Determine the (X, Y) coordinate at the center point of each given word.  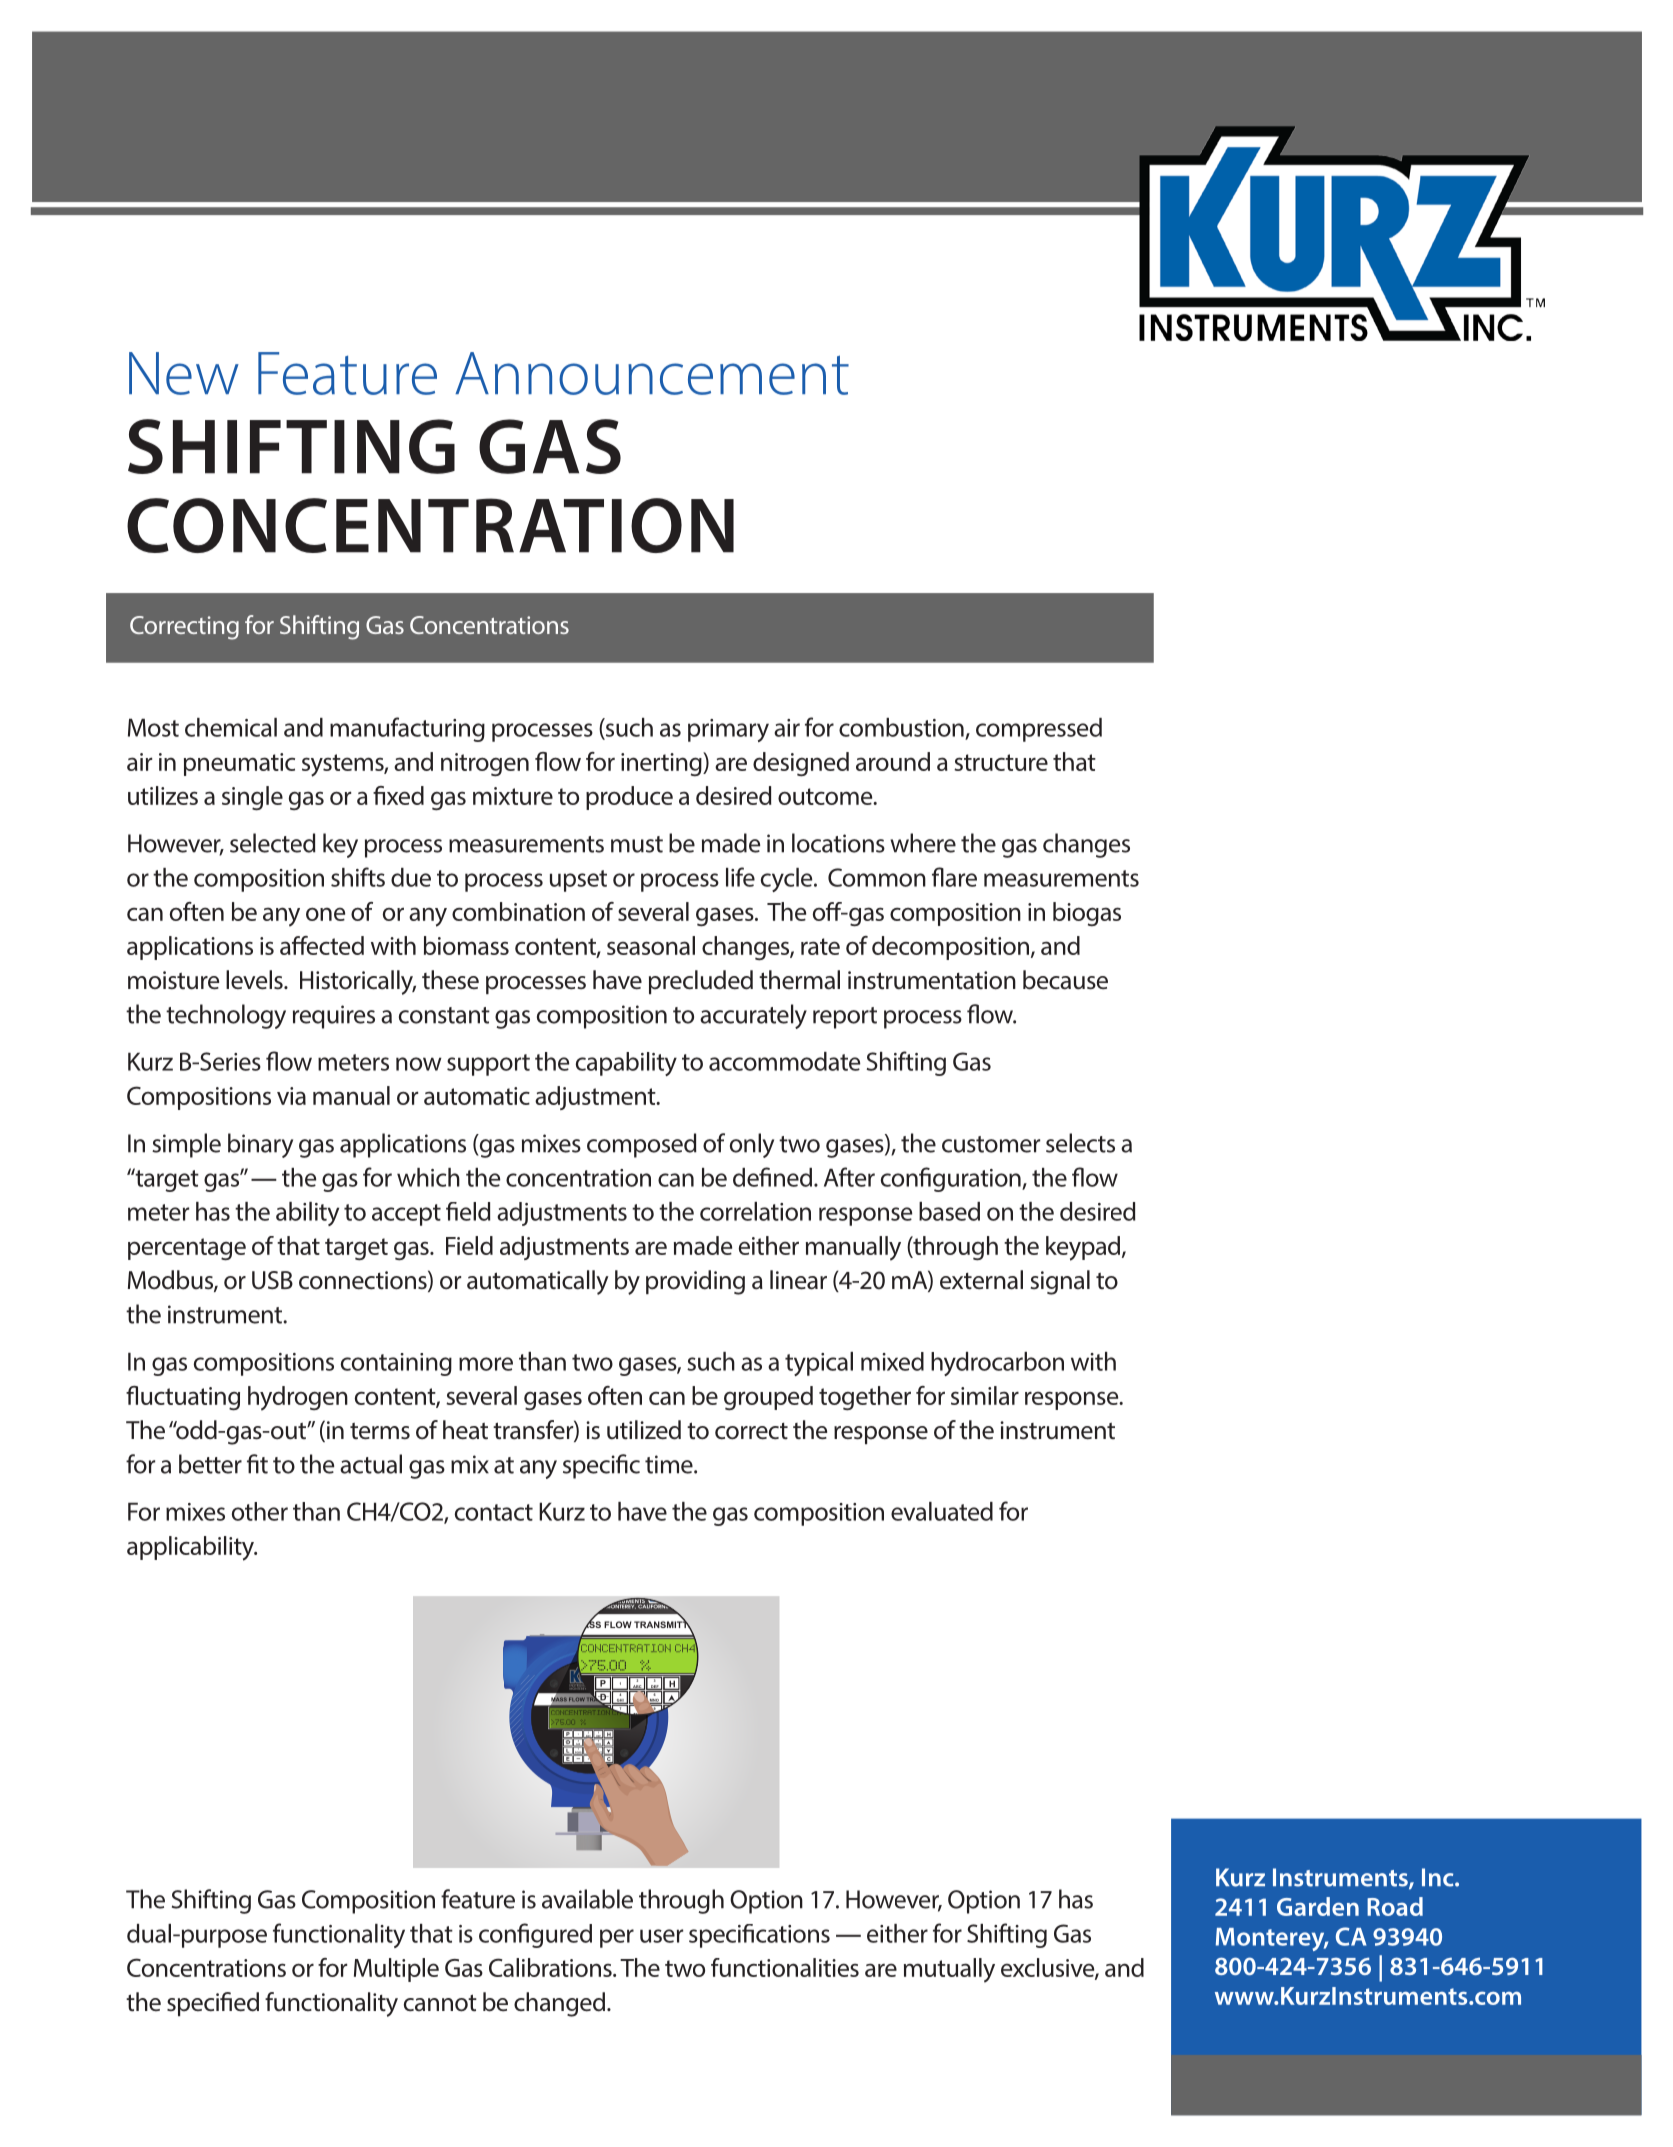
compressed (1039, 730)
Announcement (652, 373)
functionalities (785, 1967)
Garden (1318, 1906)
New (184, 373)
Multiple (396, 1970)
